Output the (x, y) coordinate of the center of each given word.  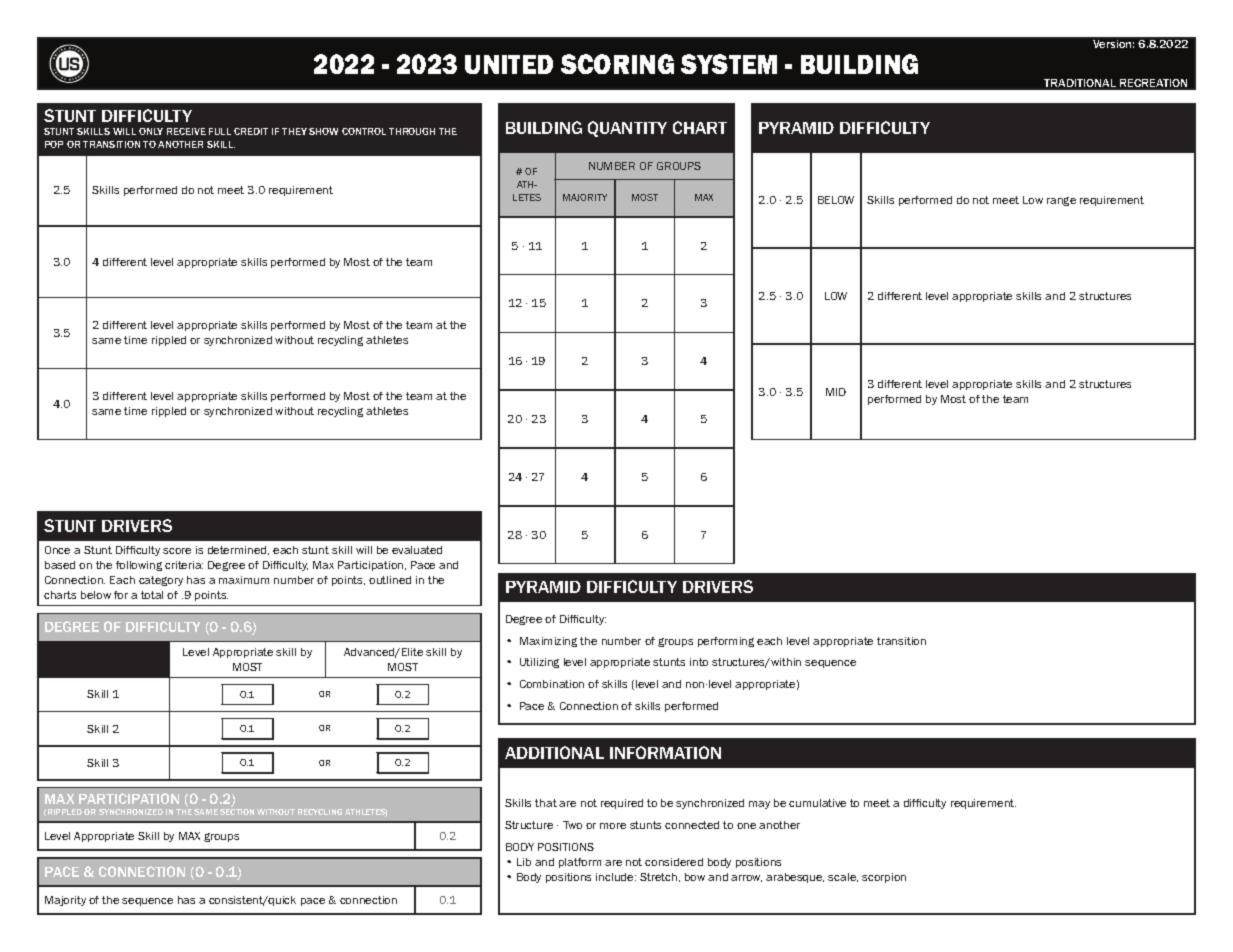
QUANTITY (627, 129)
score (177, 551)
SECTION (237, 812)
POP (54, 144)
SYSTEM (729, 64)
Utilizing (539, 663)
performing (726, 642)
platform (580, 863)
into (699, 662)
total (152, 595)
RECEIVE (186, 131)
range (1061, 201)
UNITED (509, 64)
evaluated (417, 550)
